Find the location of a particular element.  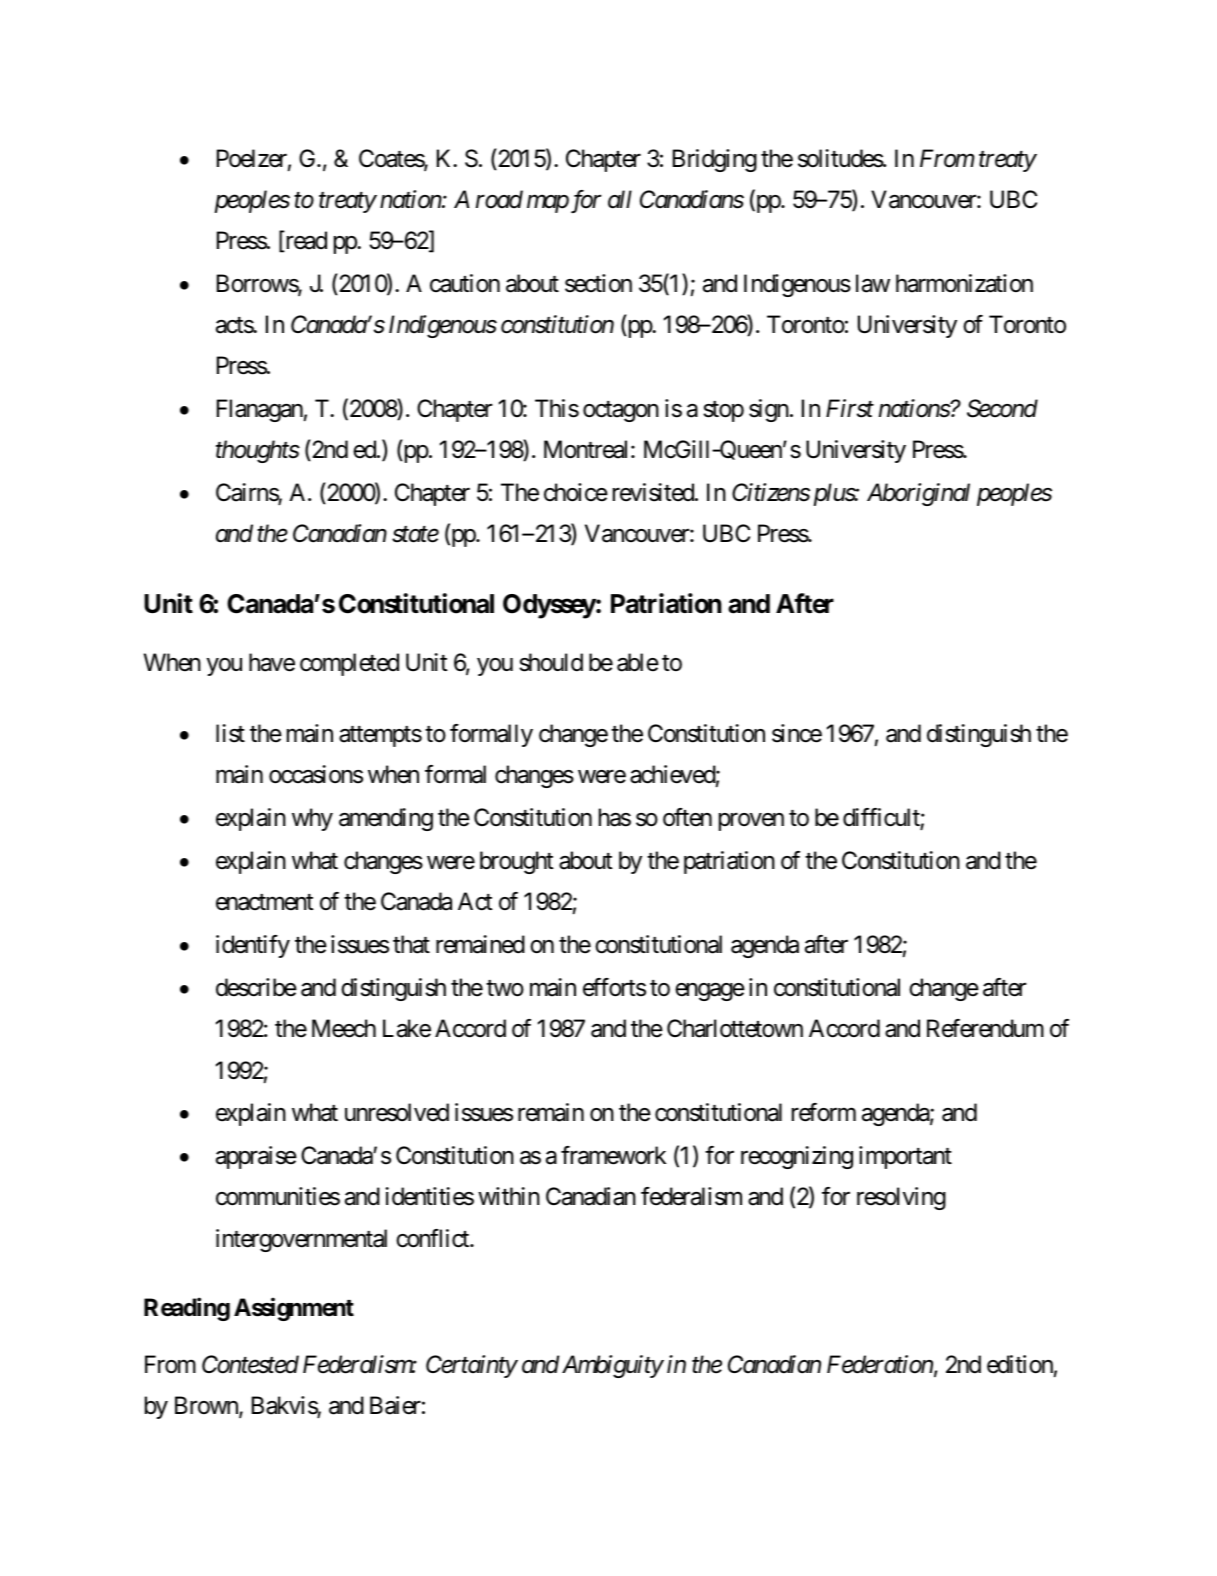

framework is located at coordinates (613, 1155).
